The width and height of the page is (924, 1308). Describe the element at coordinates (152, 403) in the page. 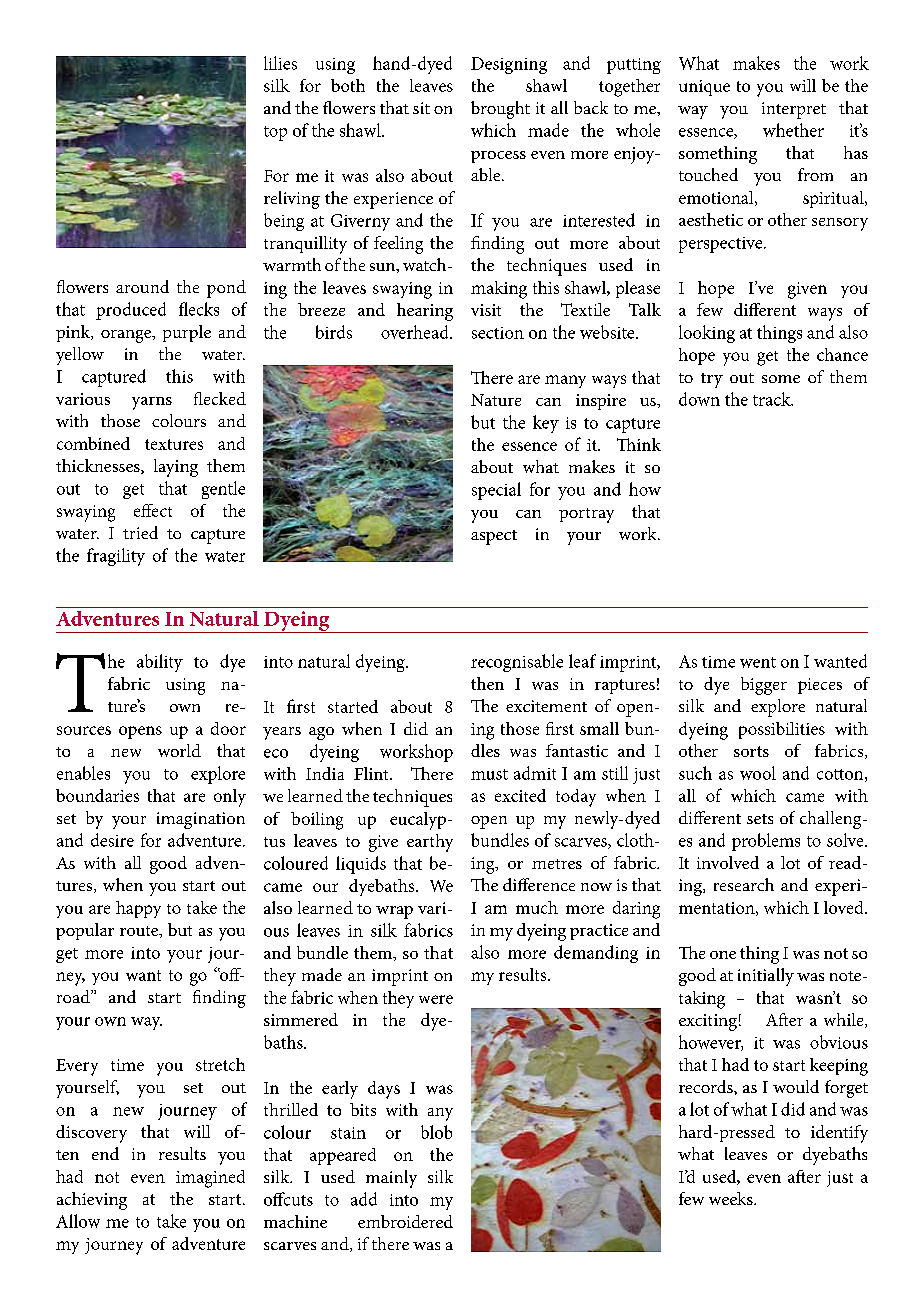

I see `yarns` at that location.
